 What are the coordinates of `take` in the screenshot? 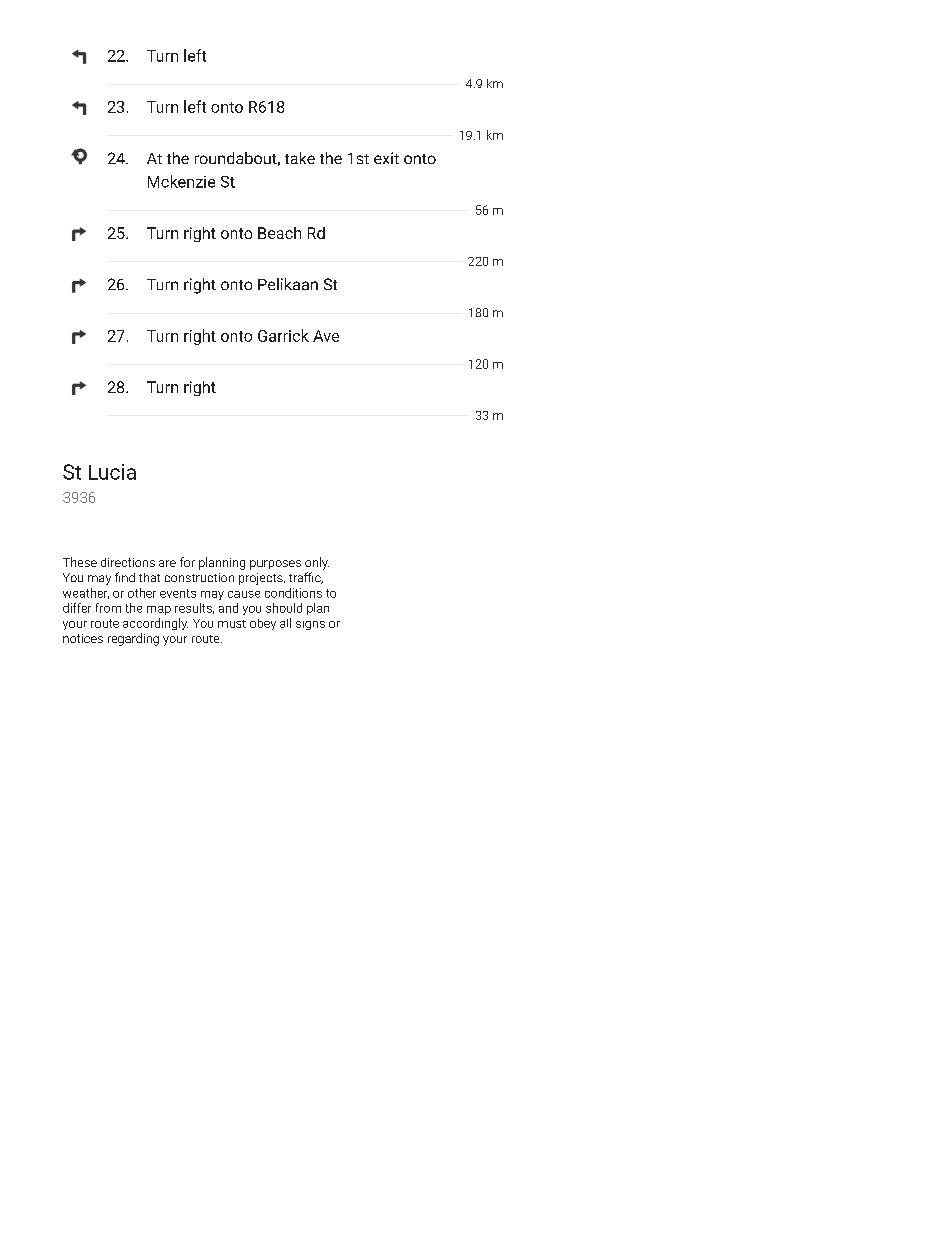 It's located at (300, 158).
